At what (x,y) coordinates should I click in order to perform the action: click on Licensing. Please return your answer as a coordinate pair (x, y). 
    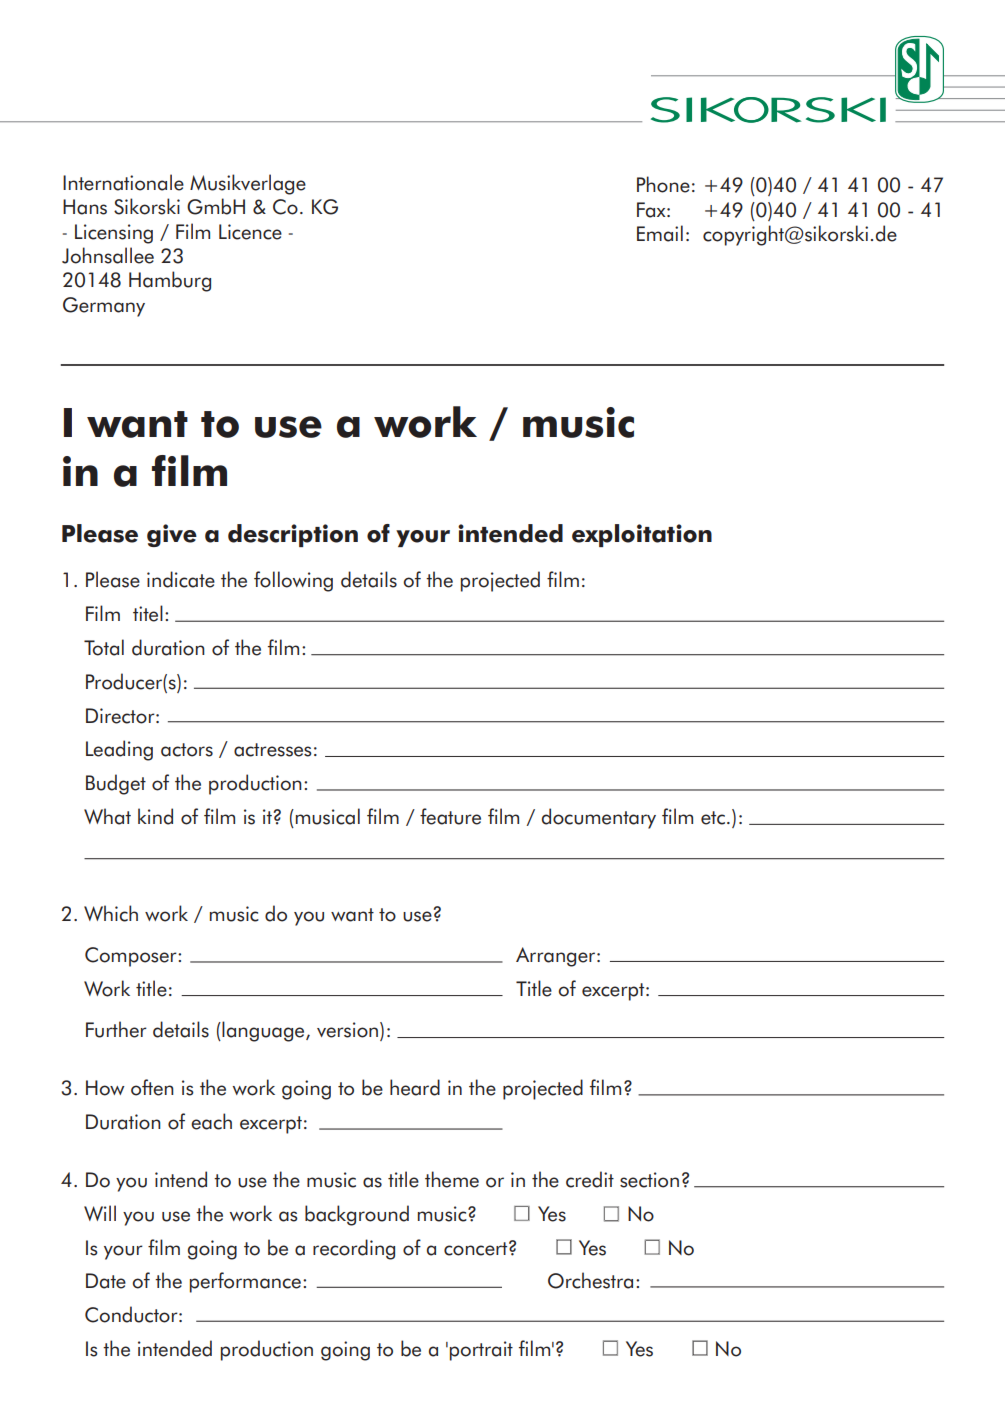
    Looking at the image, I should click on (114, 234).
